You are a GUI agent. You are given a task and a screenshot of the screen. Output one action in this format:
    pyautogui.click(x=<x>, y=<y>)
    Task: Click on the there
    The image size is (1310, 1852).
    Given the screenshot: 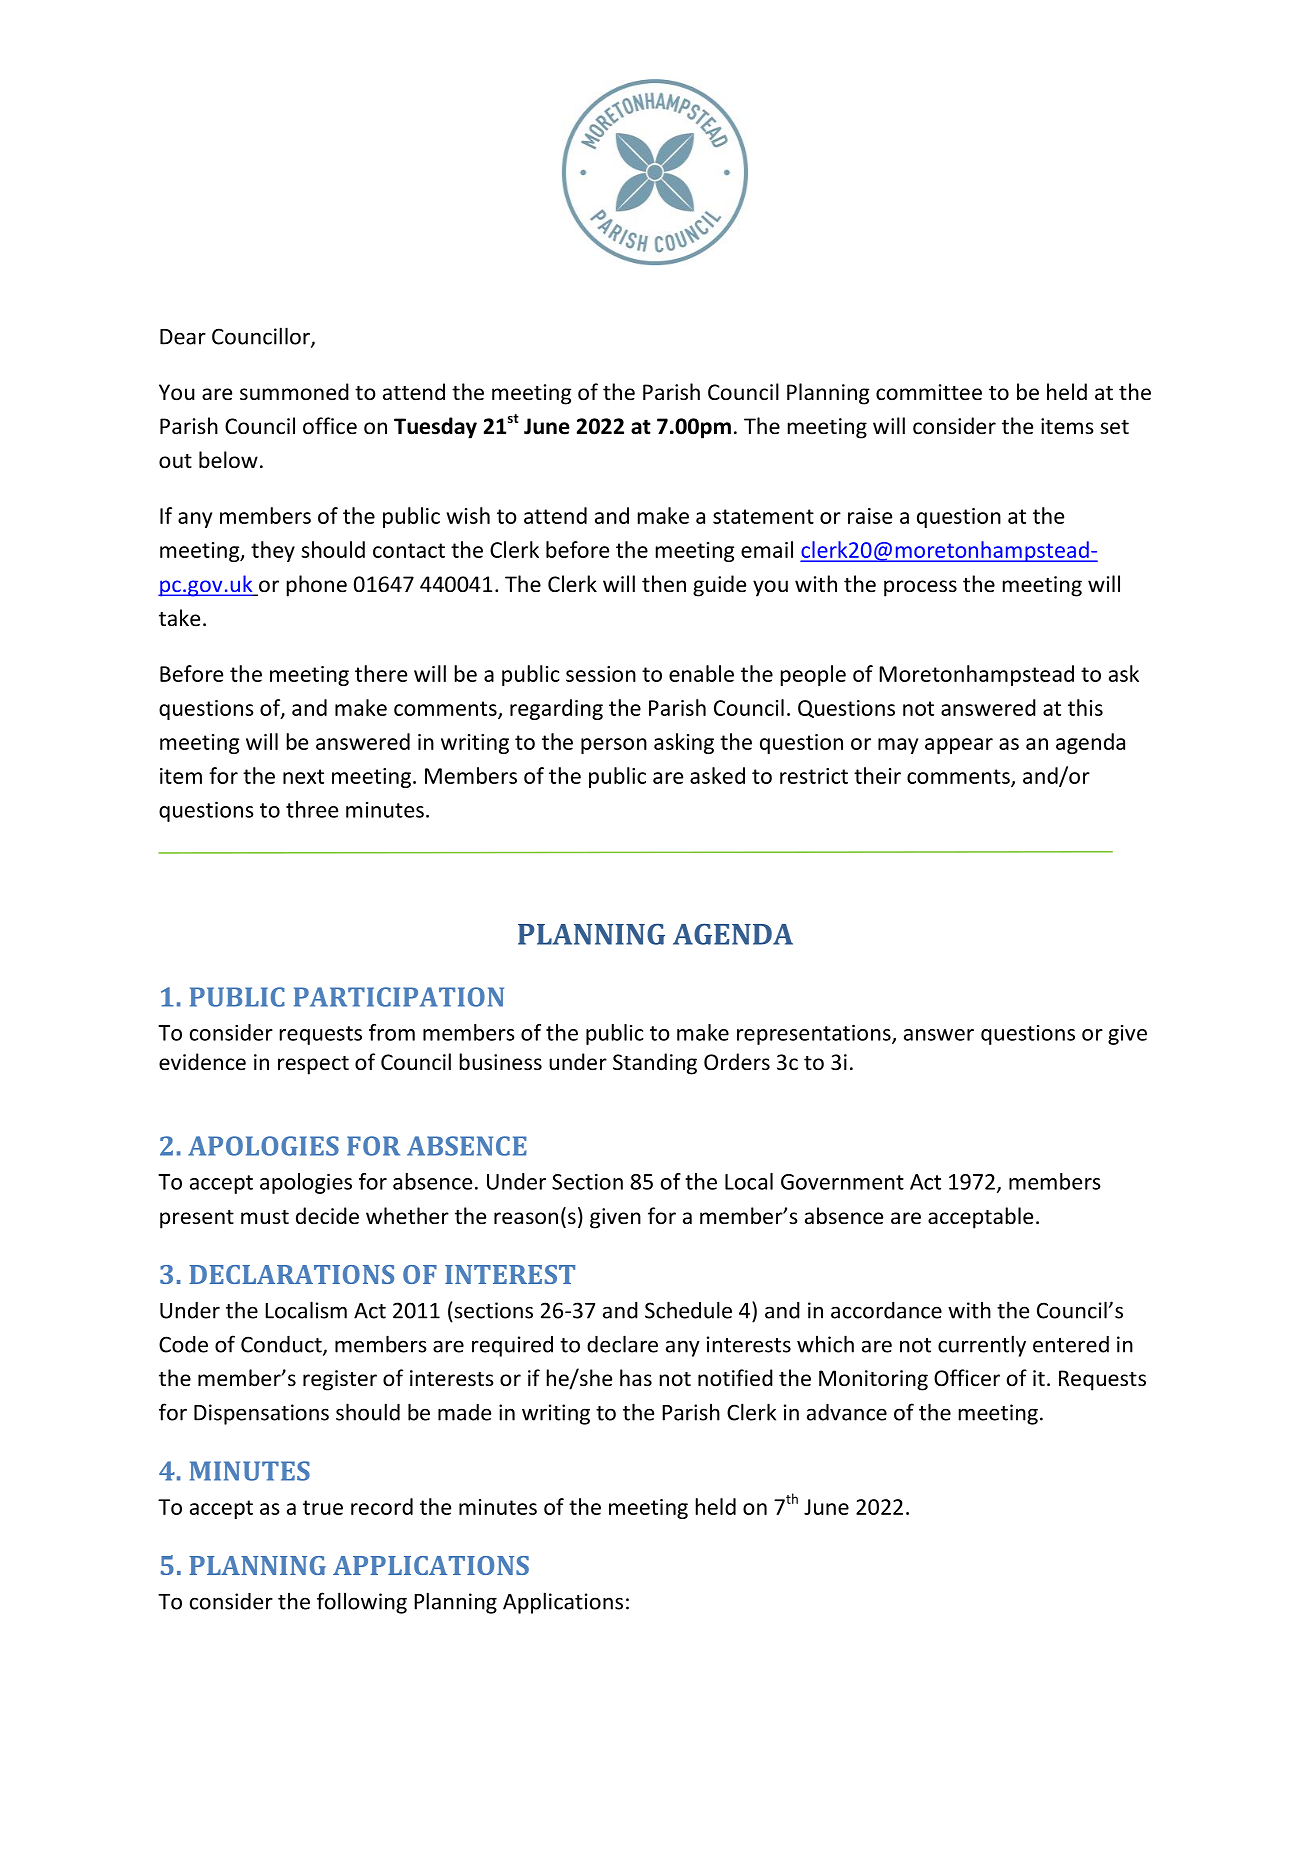 What is the action you would take?
    pyautogui.click(x=381, y=673)
